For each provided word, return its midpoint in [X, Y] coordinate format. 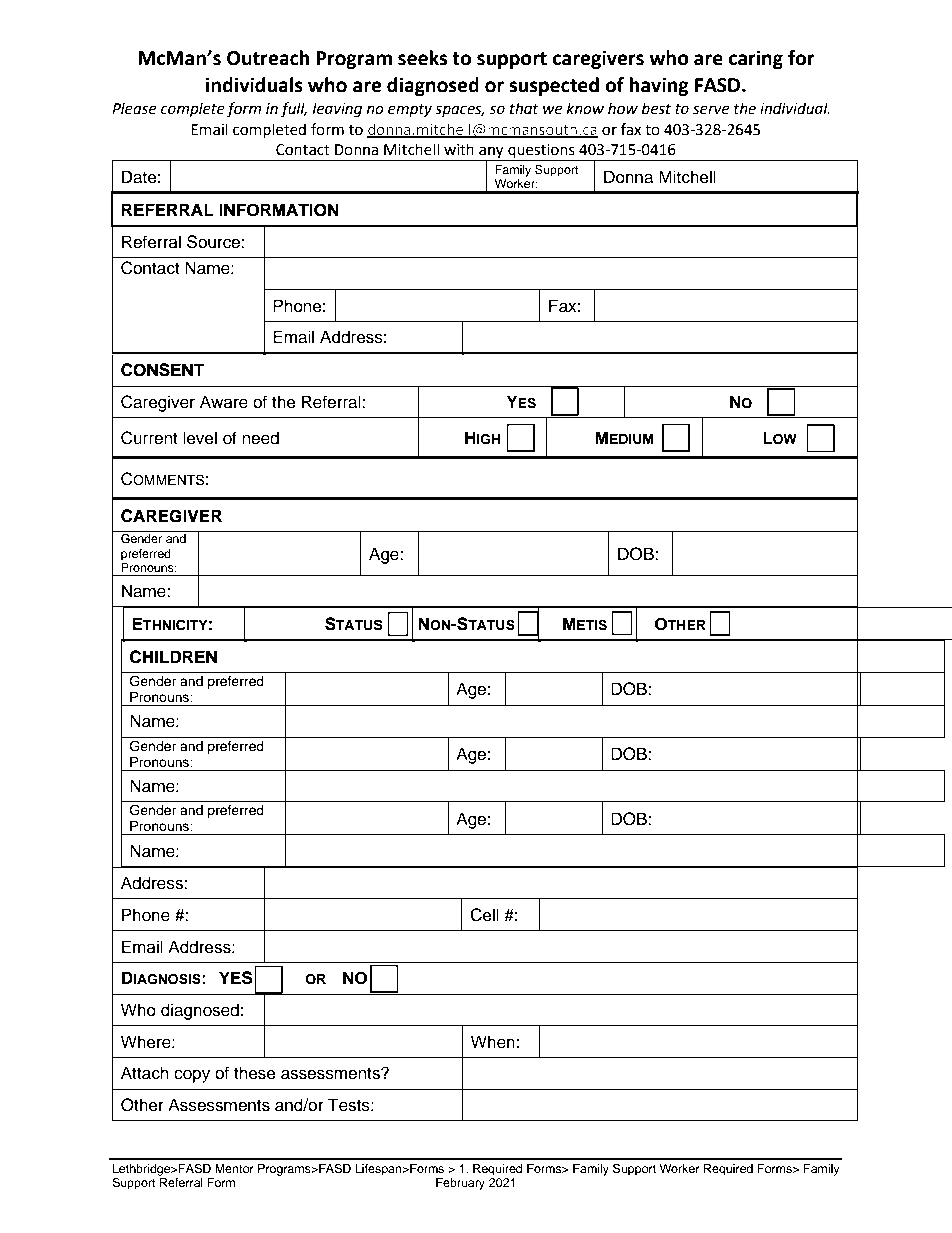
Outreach [268, 58]
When [493, 1042]
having [659, 86]
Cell [484, 915]
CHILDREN [173, 657]
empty [410, 110]
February [460, 1184]
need [260, 438]
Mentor [234, 1168]
